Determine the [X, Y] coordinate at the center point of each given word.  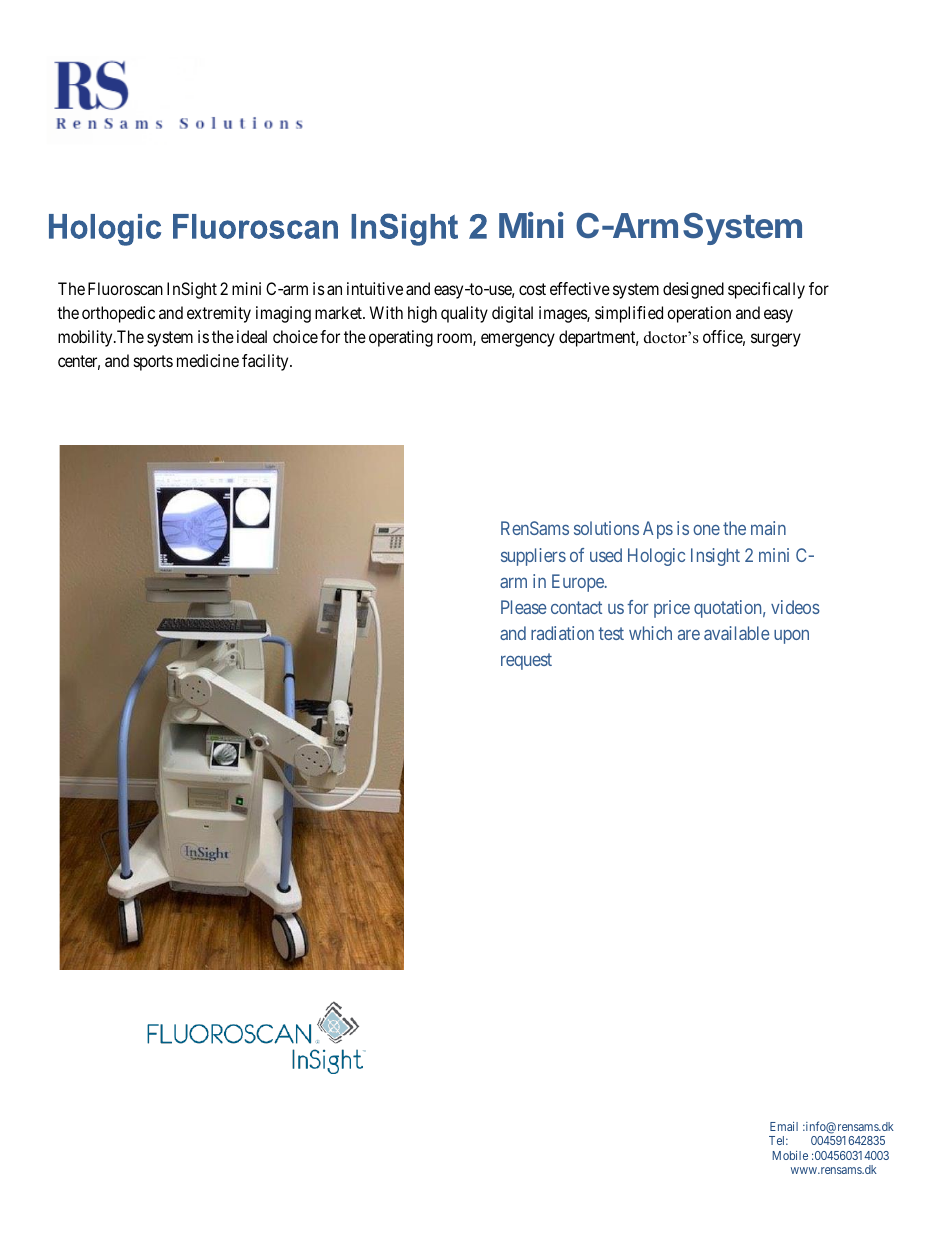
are [689, 635]
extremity [219, 314]
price [672, 609]
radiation [562, 633]
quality [464, 314]
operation [699, 314]
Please [524, 607]
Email [784, 1126]
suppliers [533, 557]
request [526, 661]
